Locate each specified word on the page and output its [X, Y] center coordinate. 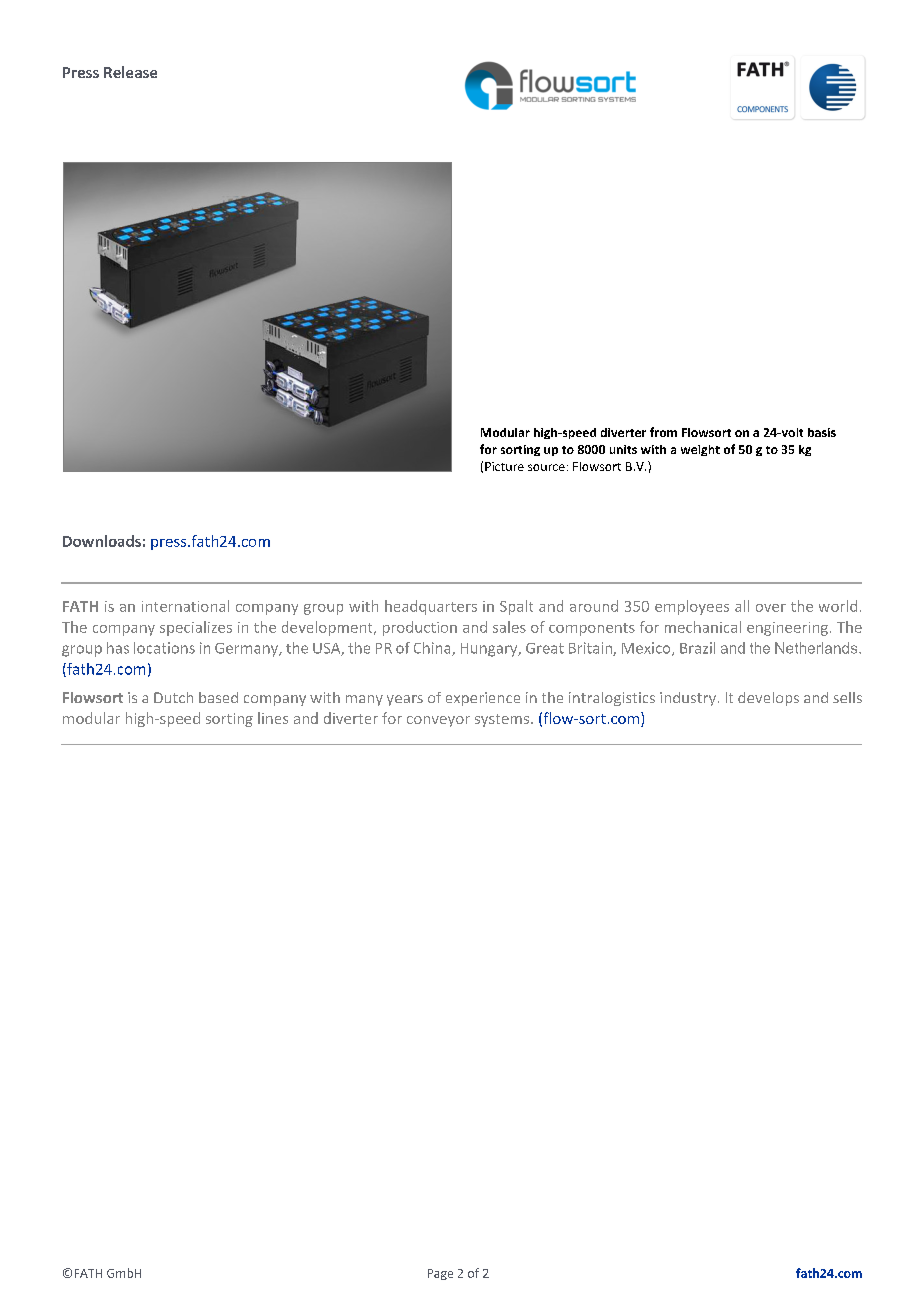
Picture [504, 466]
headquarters [431, 607]
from [663, 432]
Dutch [173, 697]
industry [688, 699]
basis [822, 432]
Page [440, 1274]
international [185, 606]
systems [503, 720]
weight [700, 450]
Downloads [102, 541]
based [218, 697]
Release [130, 72]
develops [768, 699]
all [742, 606]
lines [273, 718]
